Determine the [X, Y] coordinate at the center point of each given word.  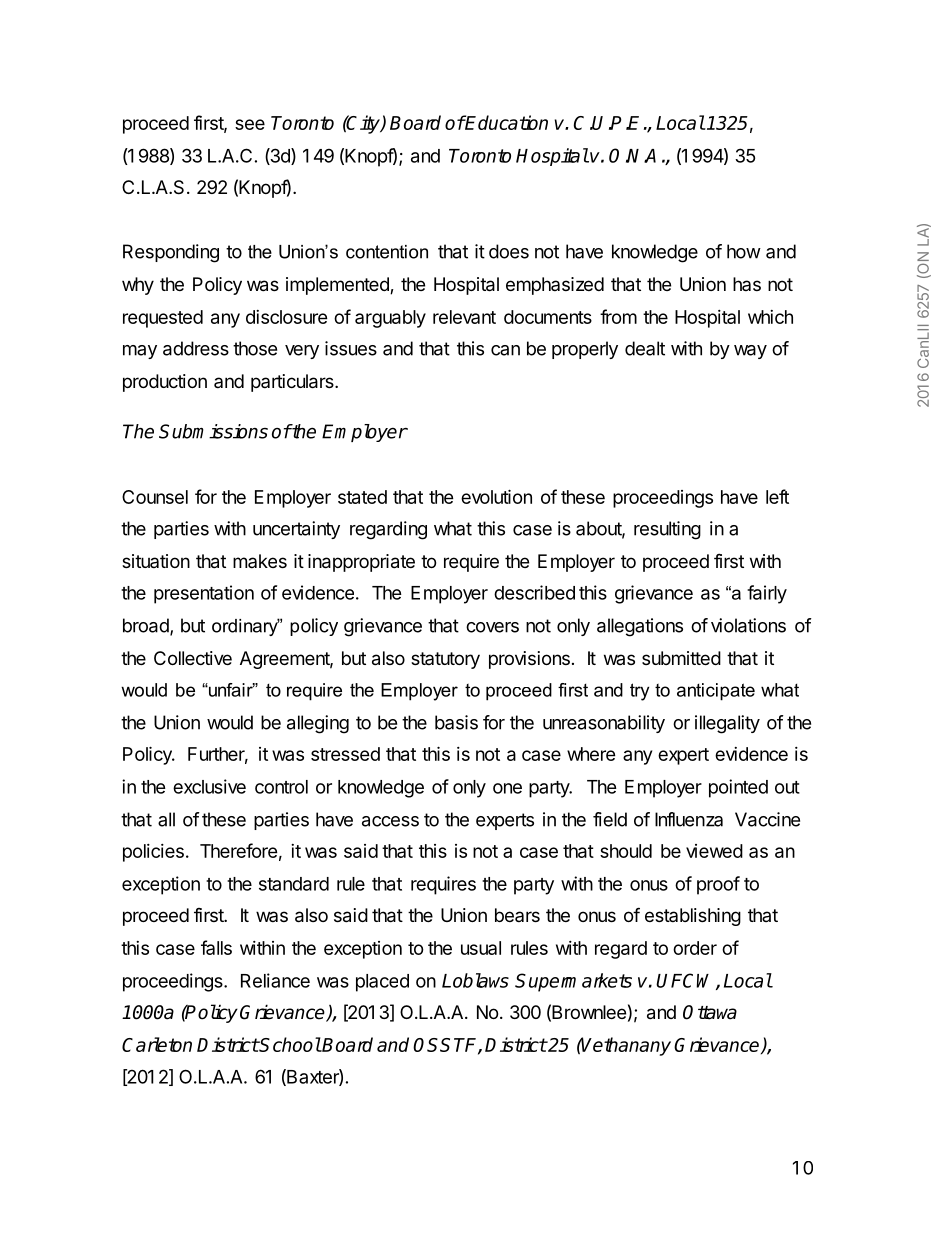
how [744, 251]
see [250, 124]
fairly [767, 594]
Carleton [157, 1044]
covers [492, 627]
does [509, 251]
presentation [204, 594]
